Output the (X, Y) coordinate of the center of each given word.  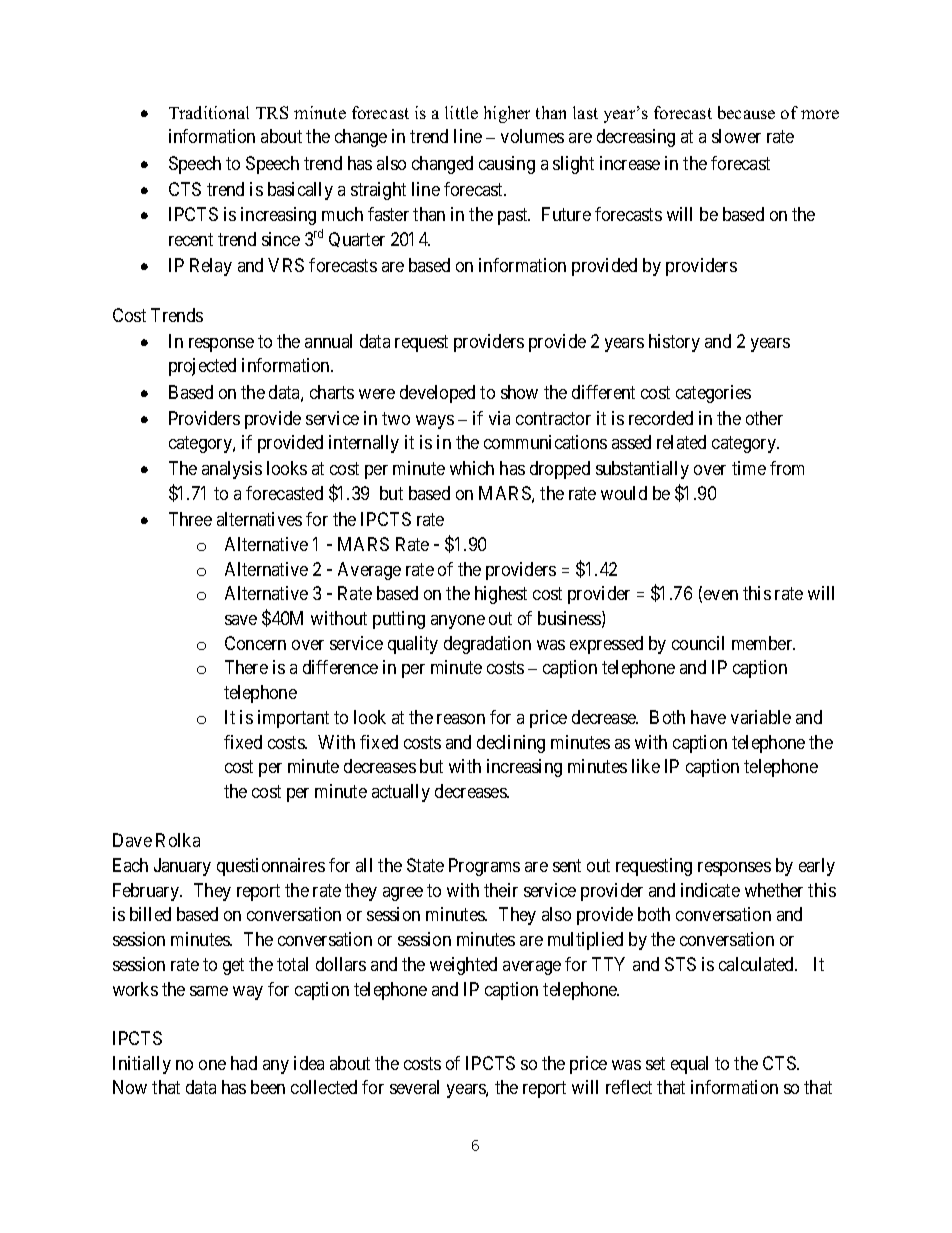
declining (511, 744)
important (293, 719)
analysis (232, 470)
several (414, 1087)
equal (689, 1065)
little (461, 112)
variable (761, 717)
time (749, 468)
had (244, 1063)
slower (736, 136)
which (472, 468)
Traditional (209, 112)
